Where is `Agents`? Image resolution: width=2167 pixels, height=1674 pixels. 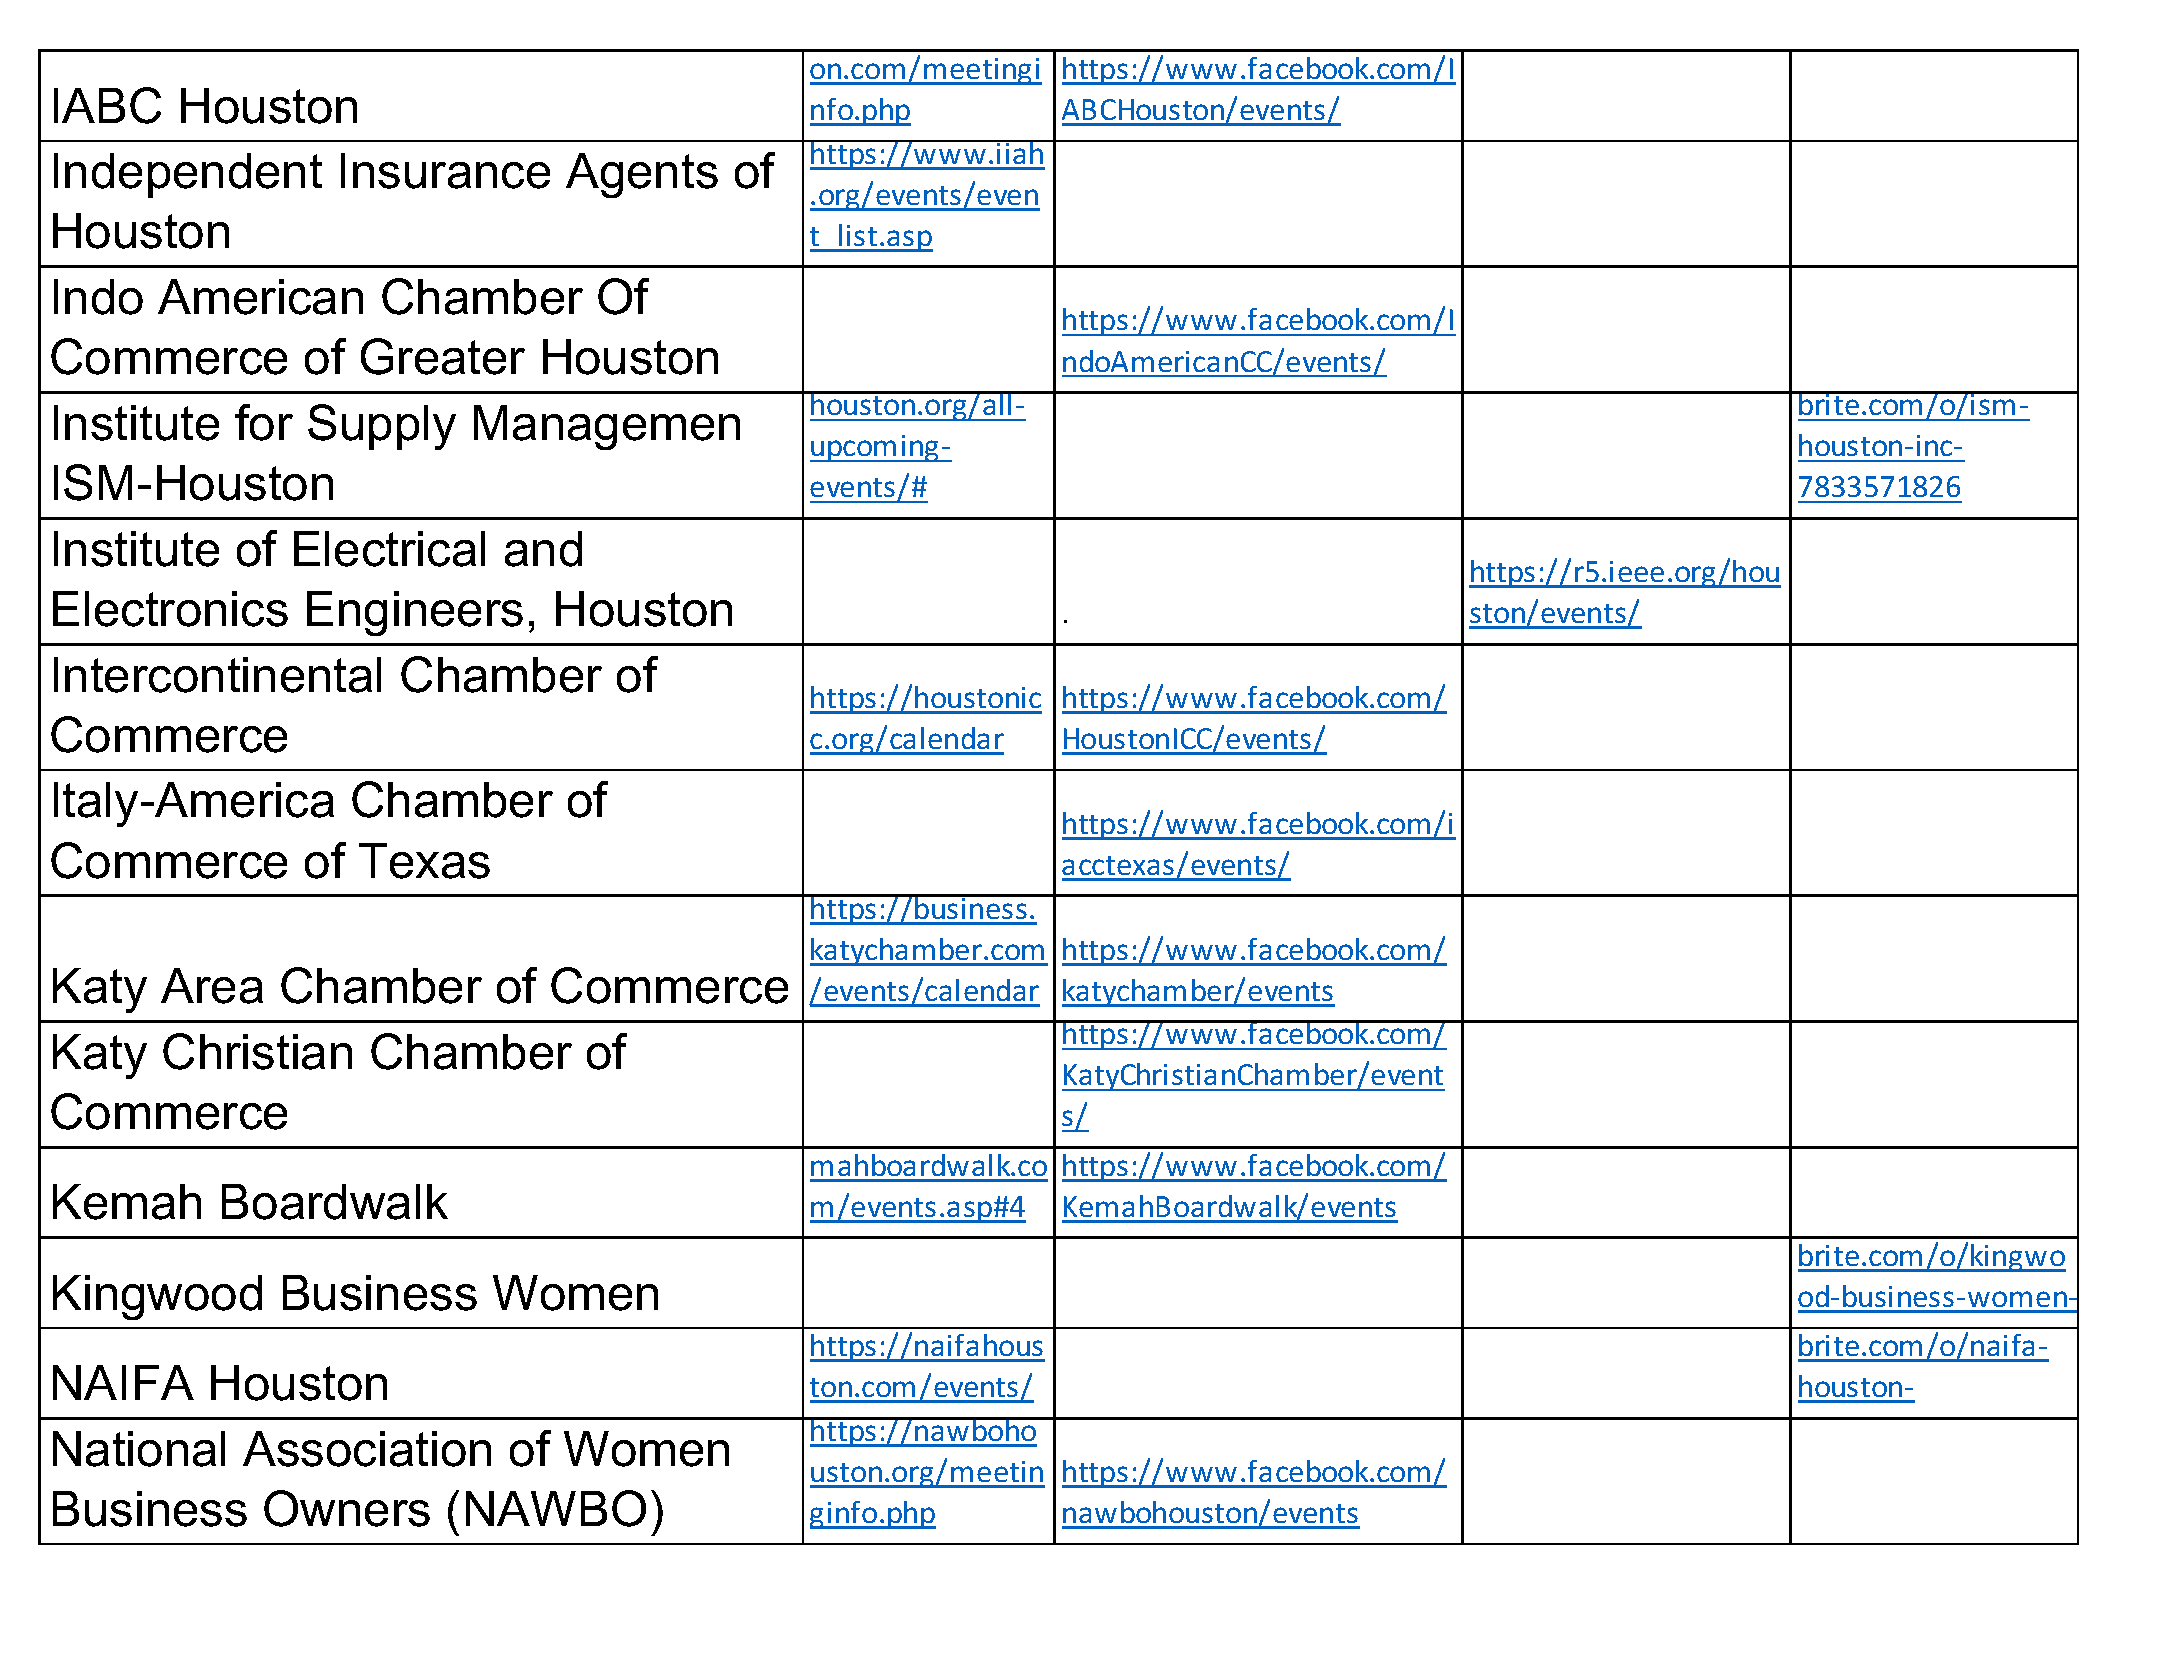
Agents is located at coordinates (642, 175).
